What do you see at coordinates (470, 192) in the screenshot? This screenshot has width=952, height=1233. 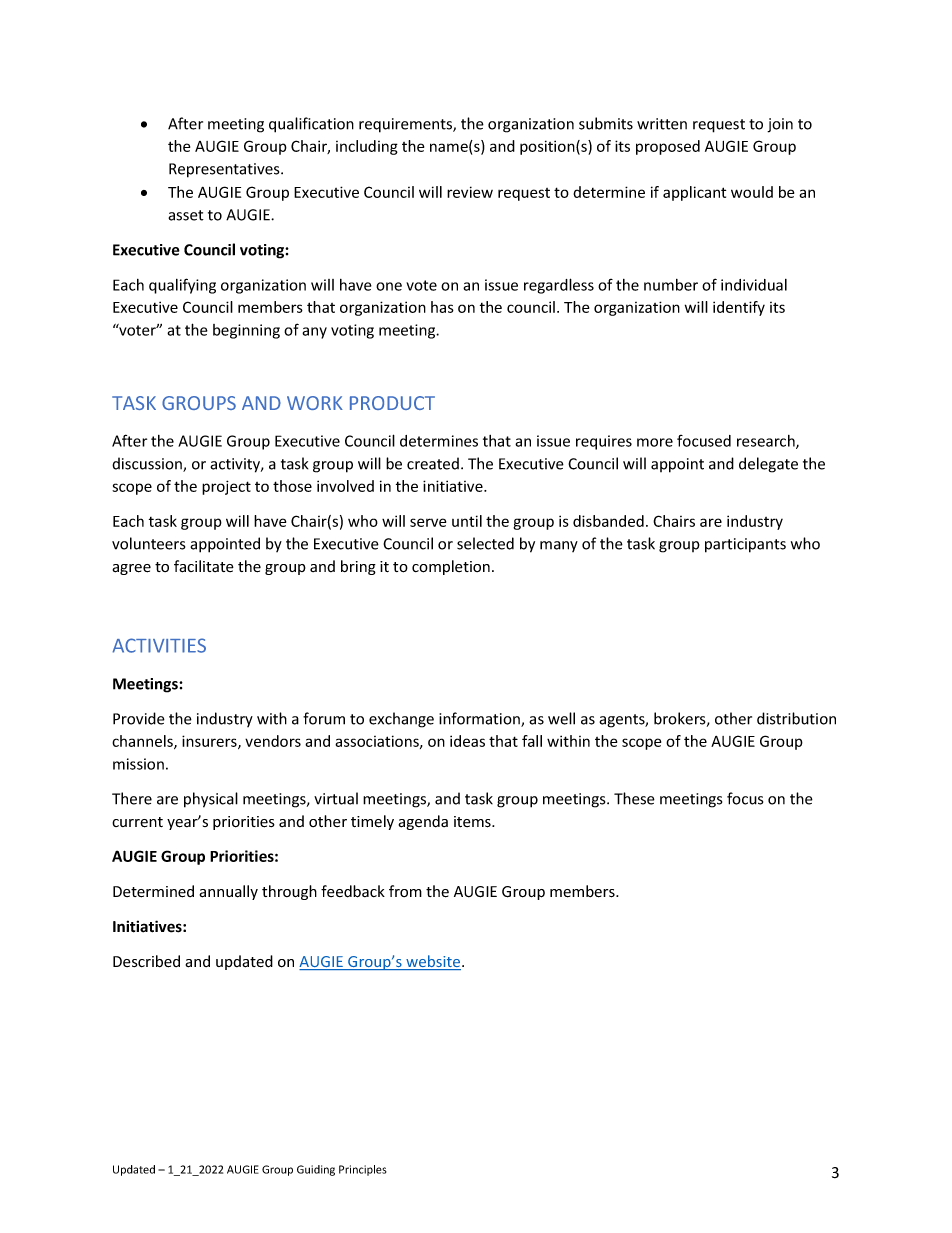 I see `review` at bounding box center [470, 192].
